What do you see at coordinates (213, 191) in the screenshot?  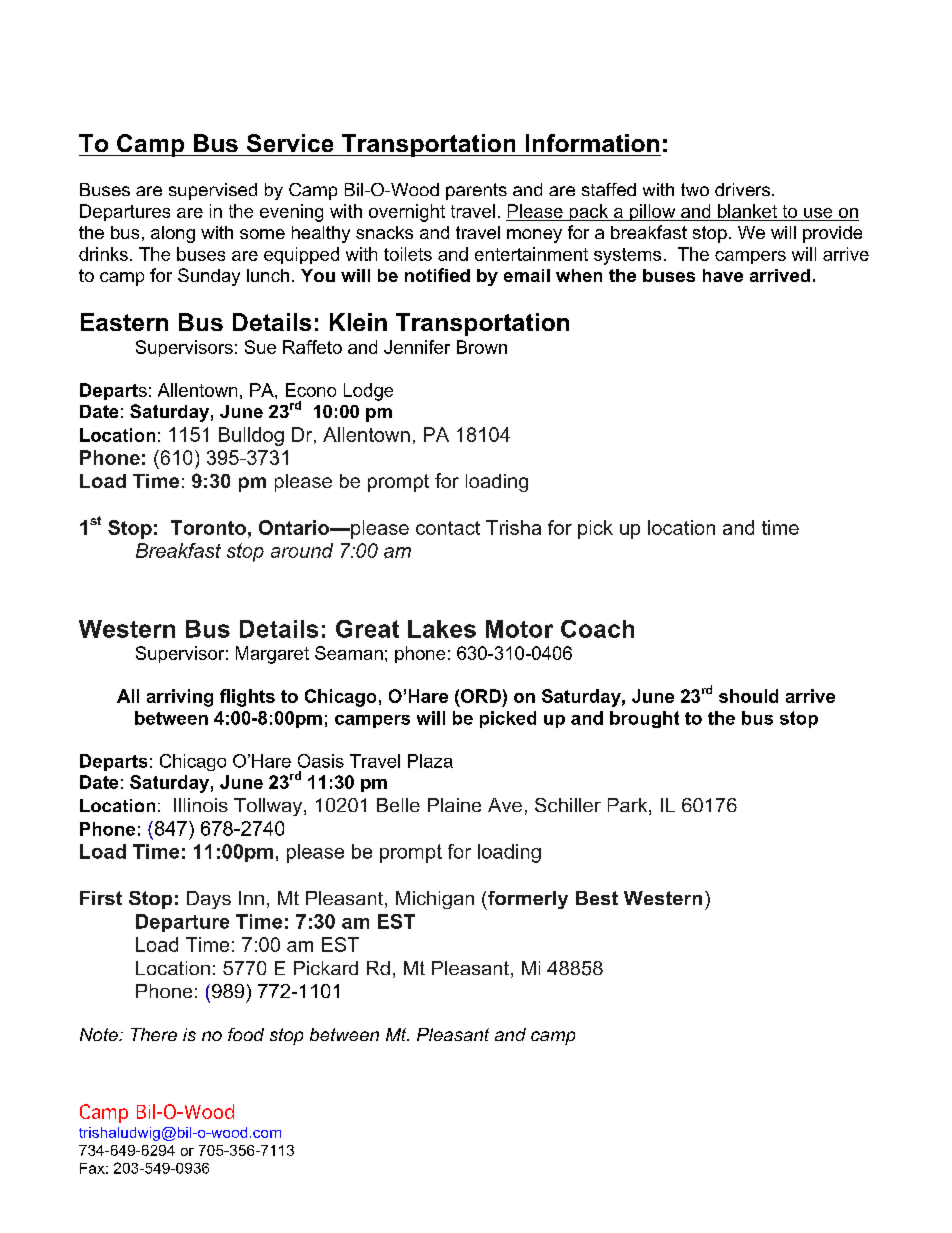 I see `supervised` at bounding box center [213, 191].
